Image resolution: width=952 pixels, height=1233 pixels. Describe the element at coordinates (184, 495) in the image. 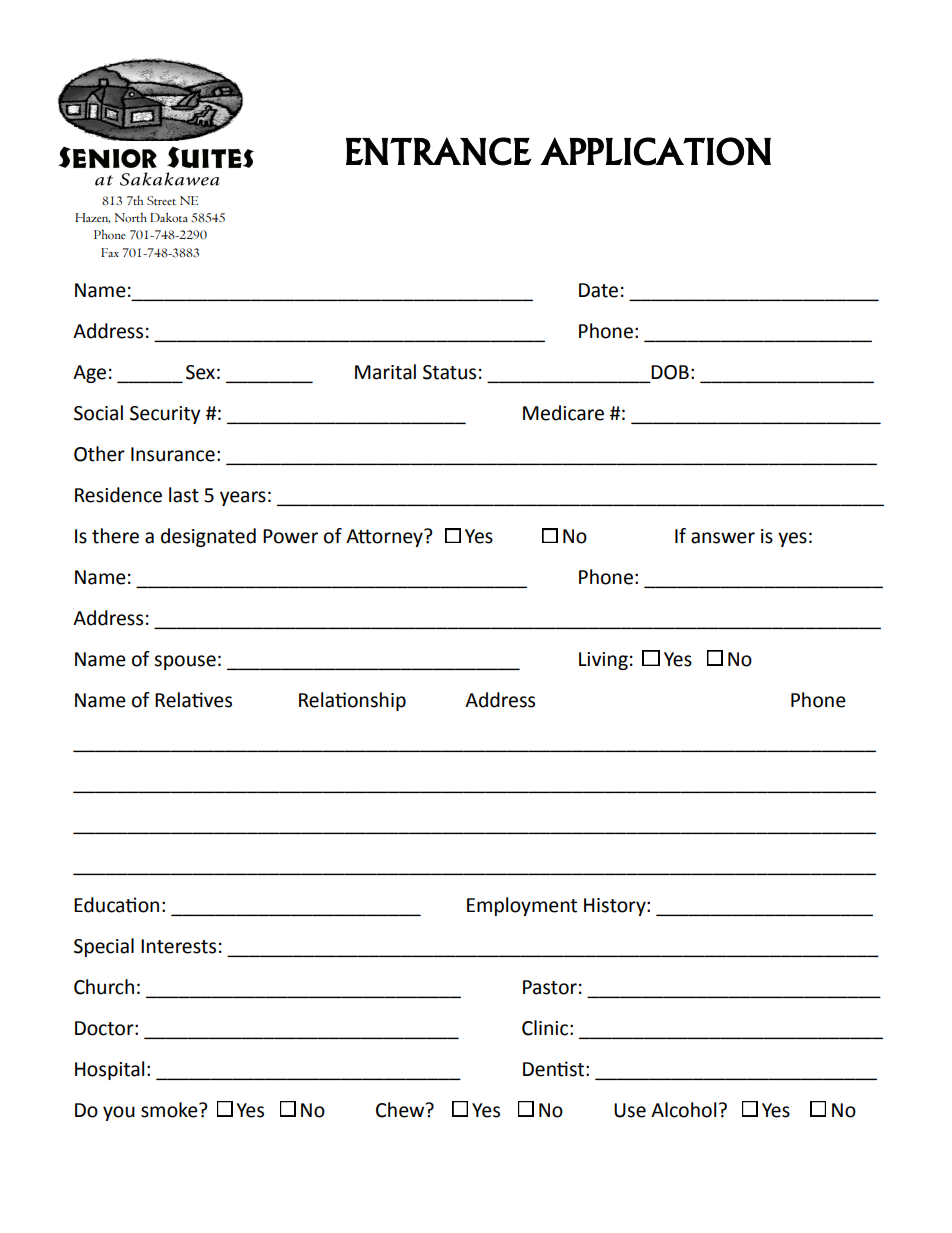

I see `last` at that location.
